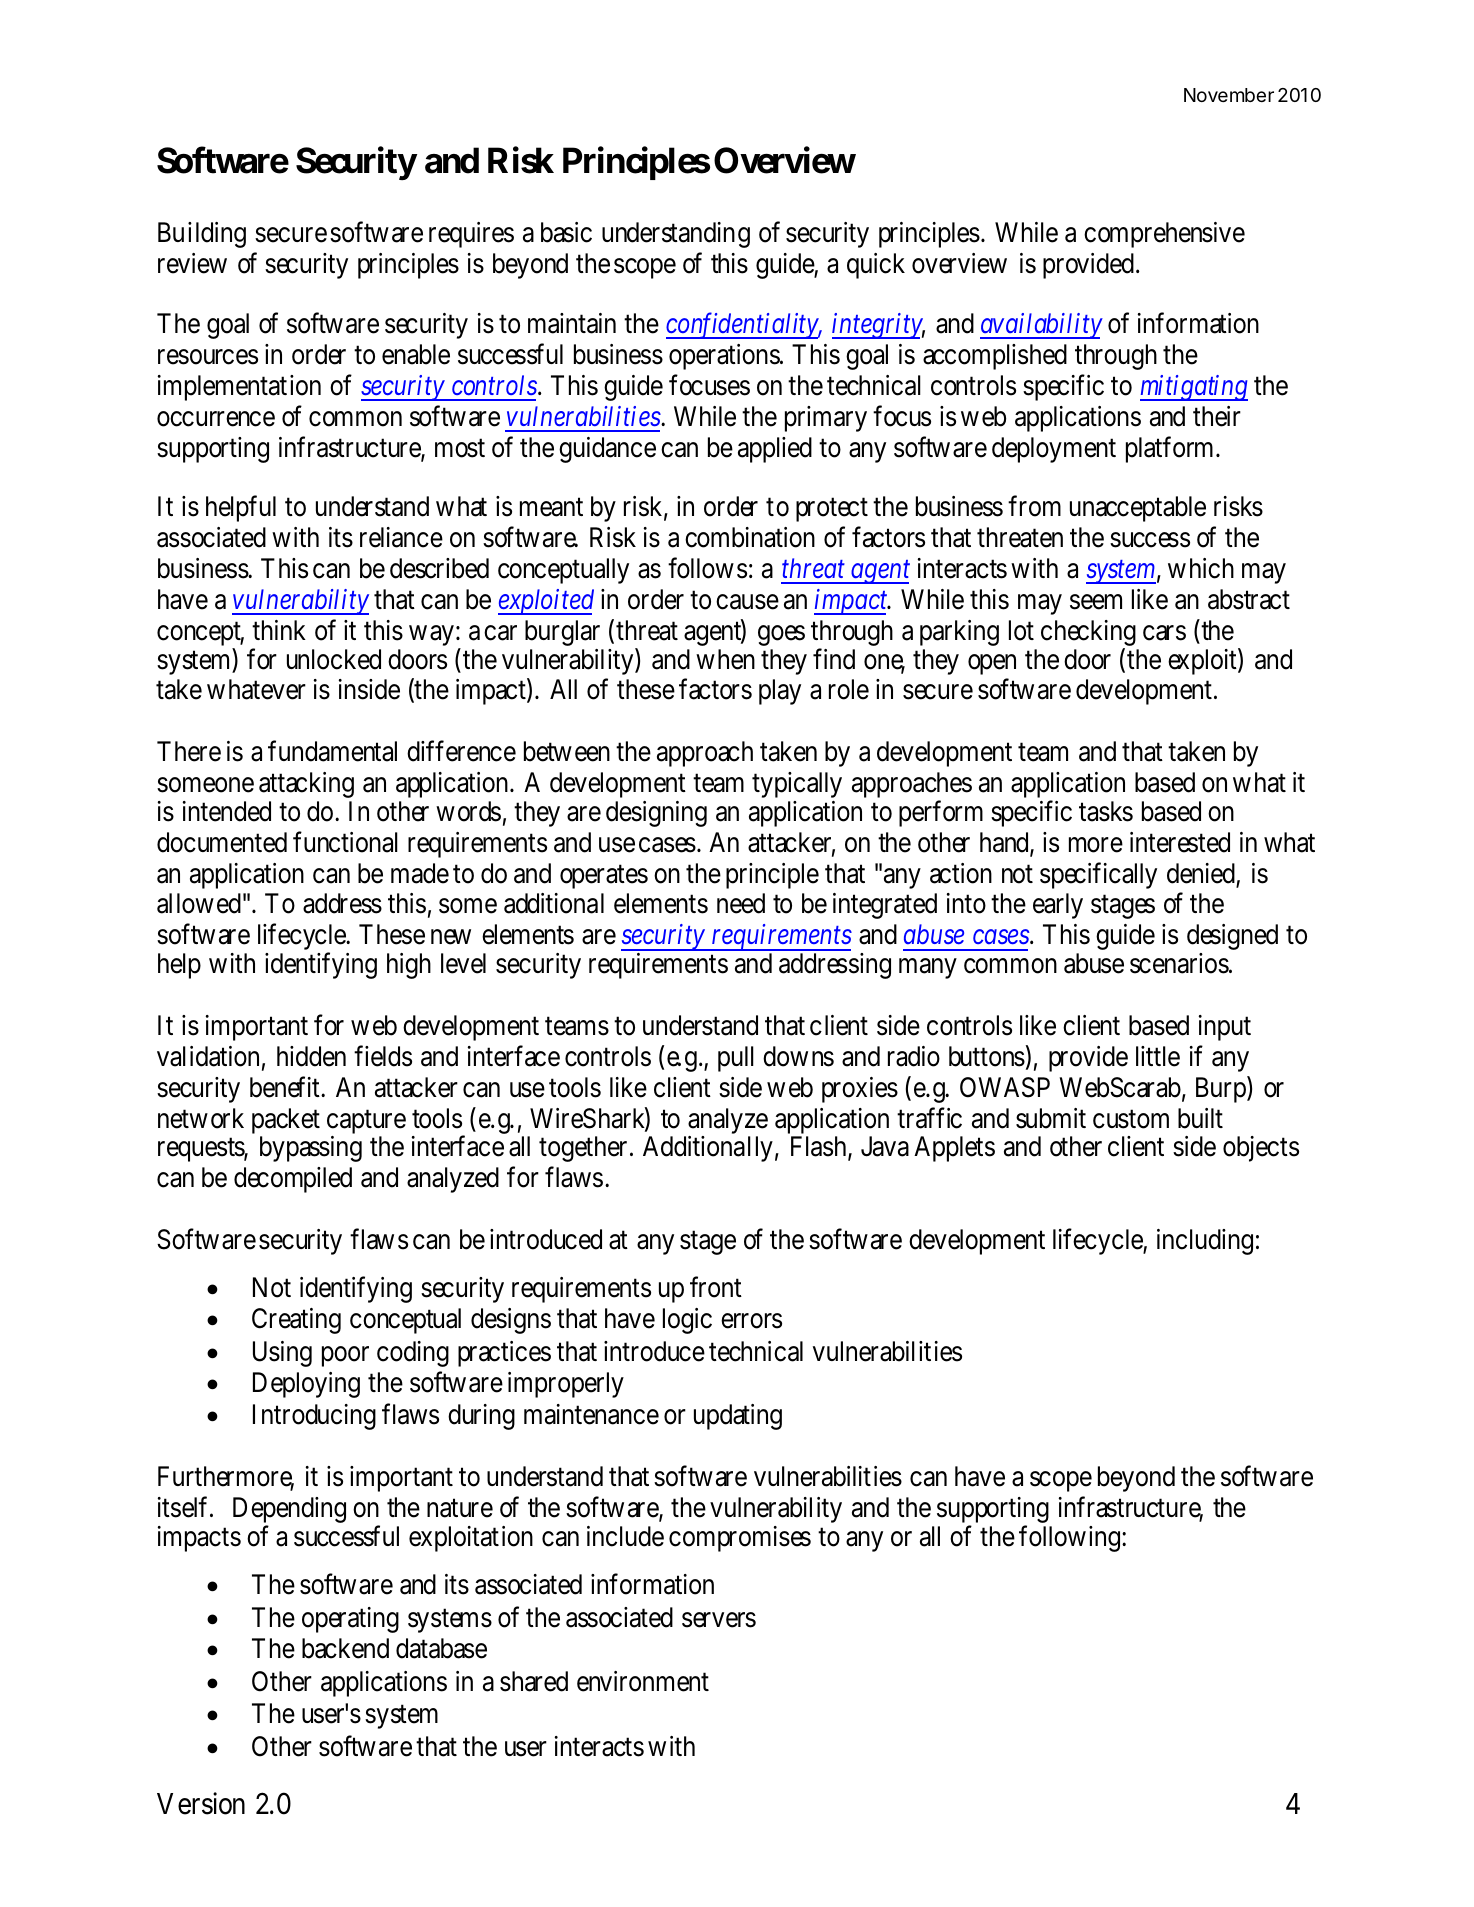 The image size is (1474, 1907). Describe the element at coordinates (566, 232) in the page. I see `basic` at that location.
